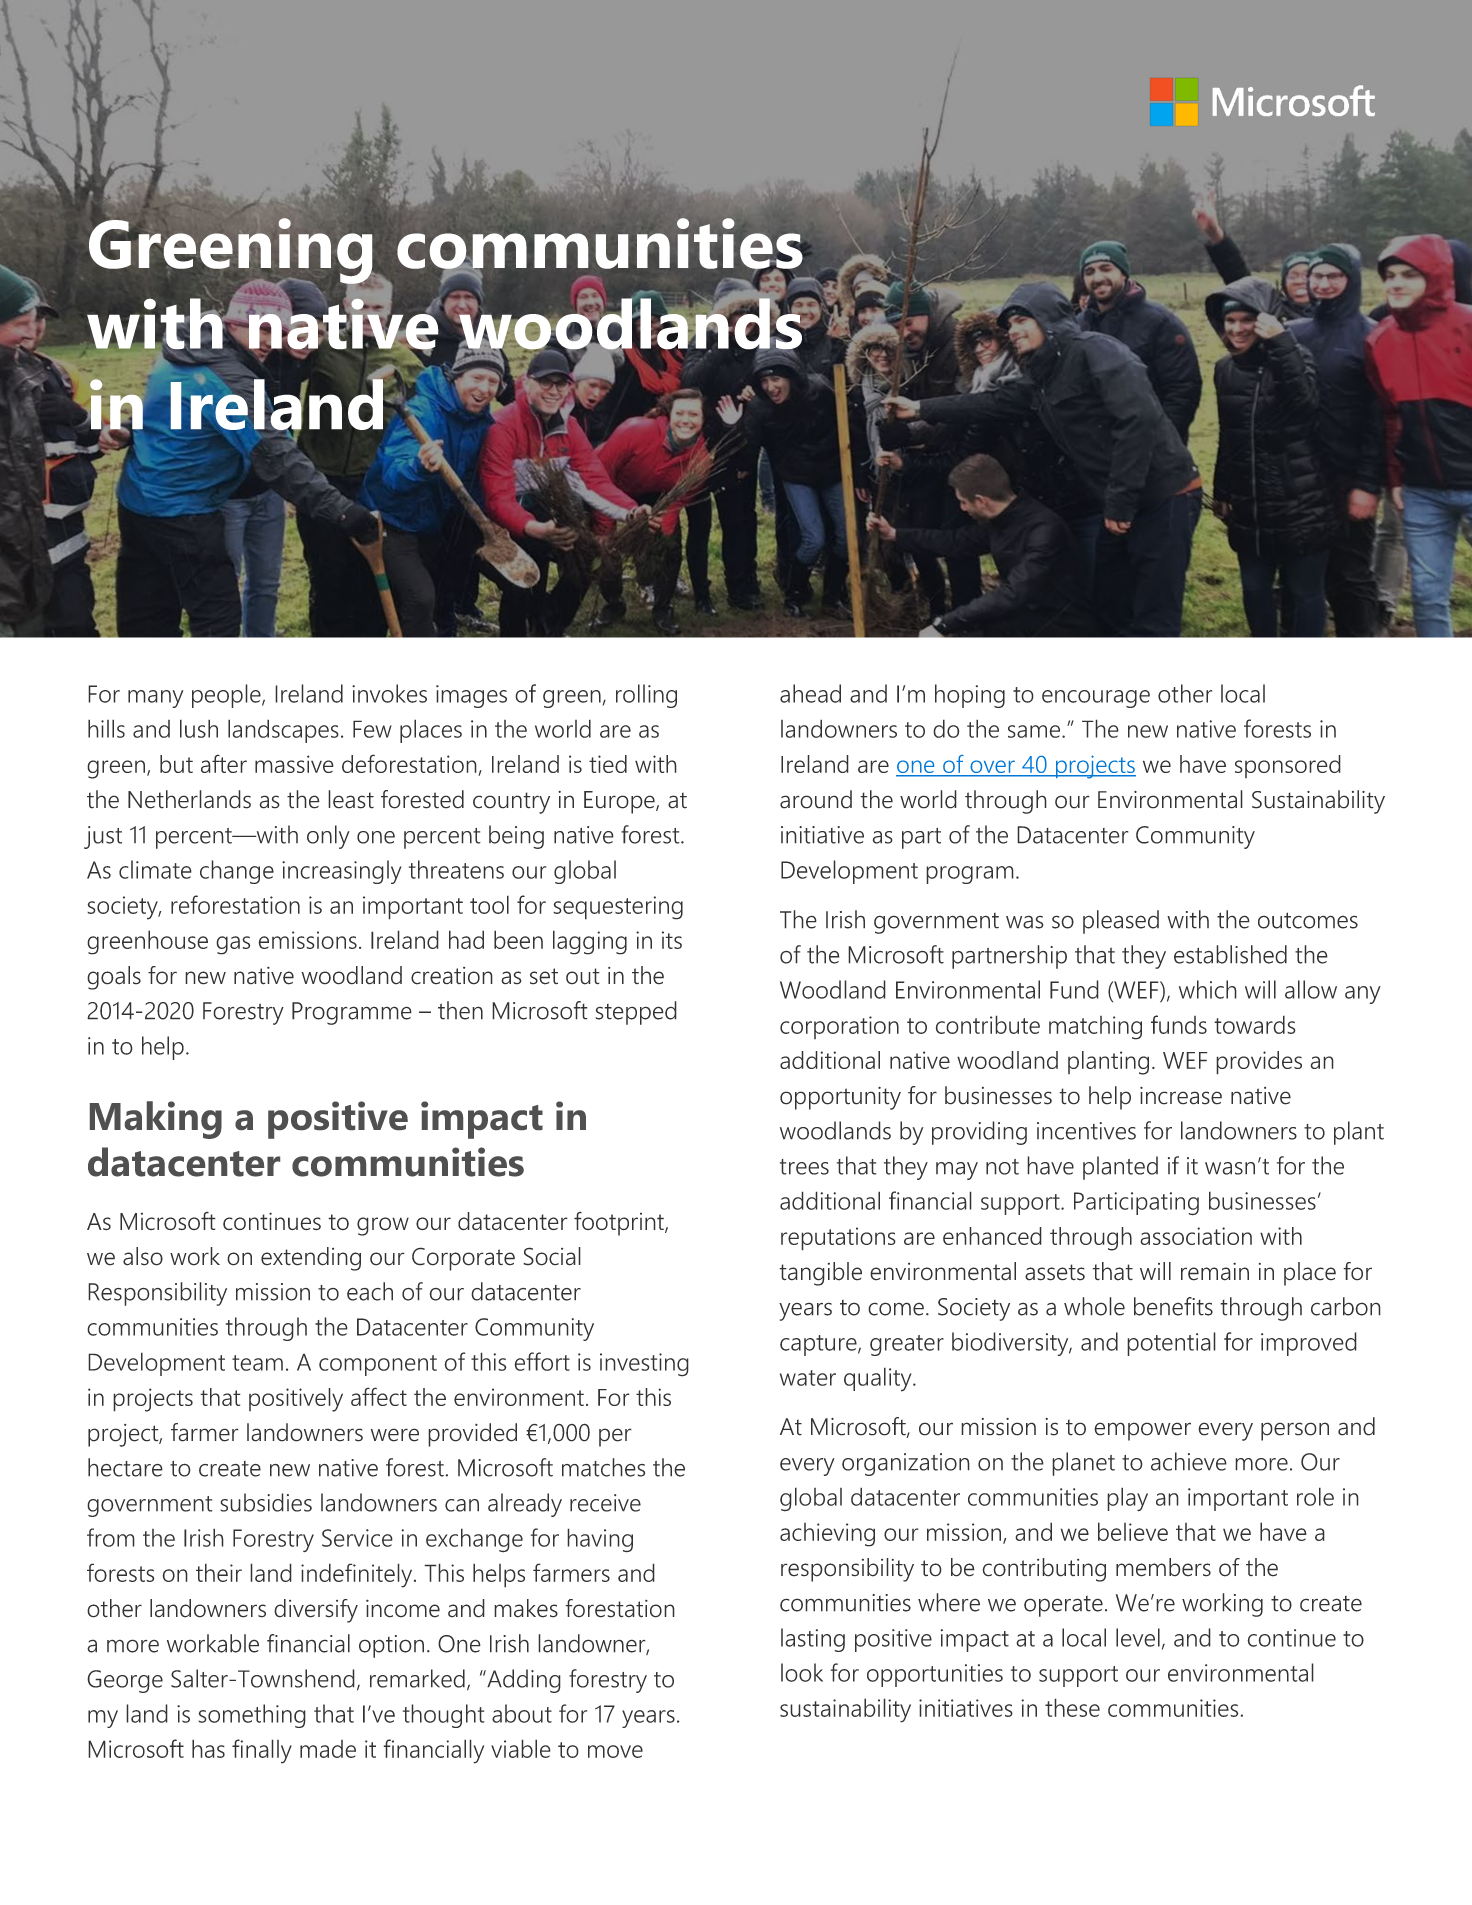 This page has width=1472, height=1905. Describe the element at coordinates (1259, 1063) in the page. I see `provides` at that location.
